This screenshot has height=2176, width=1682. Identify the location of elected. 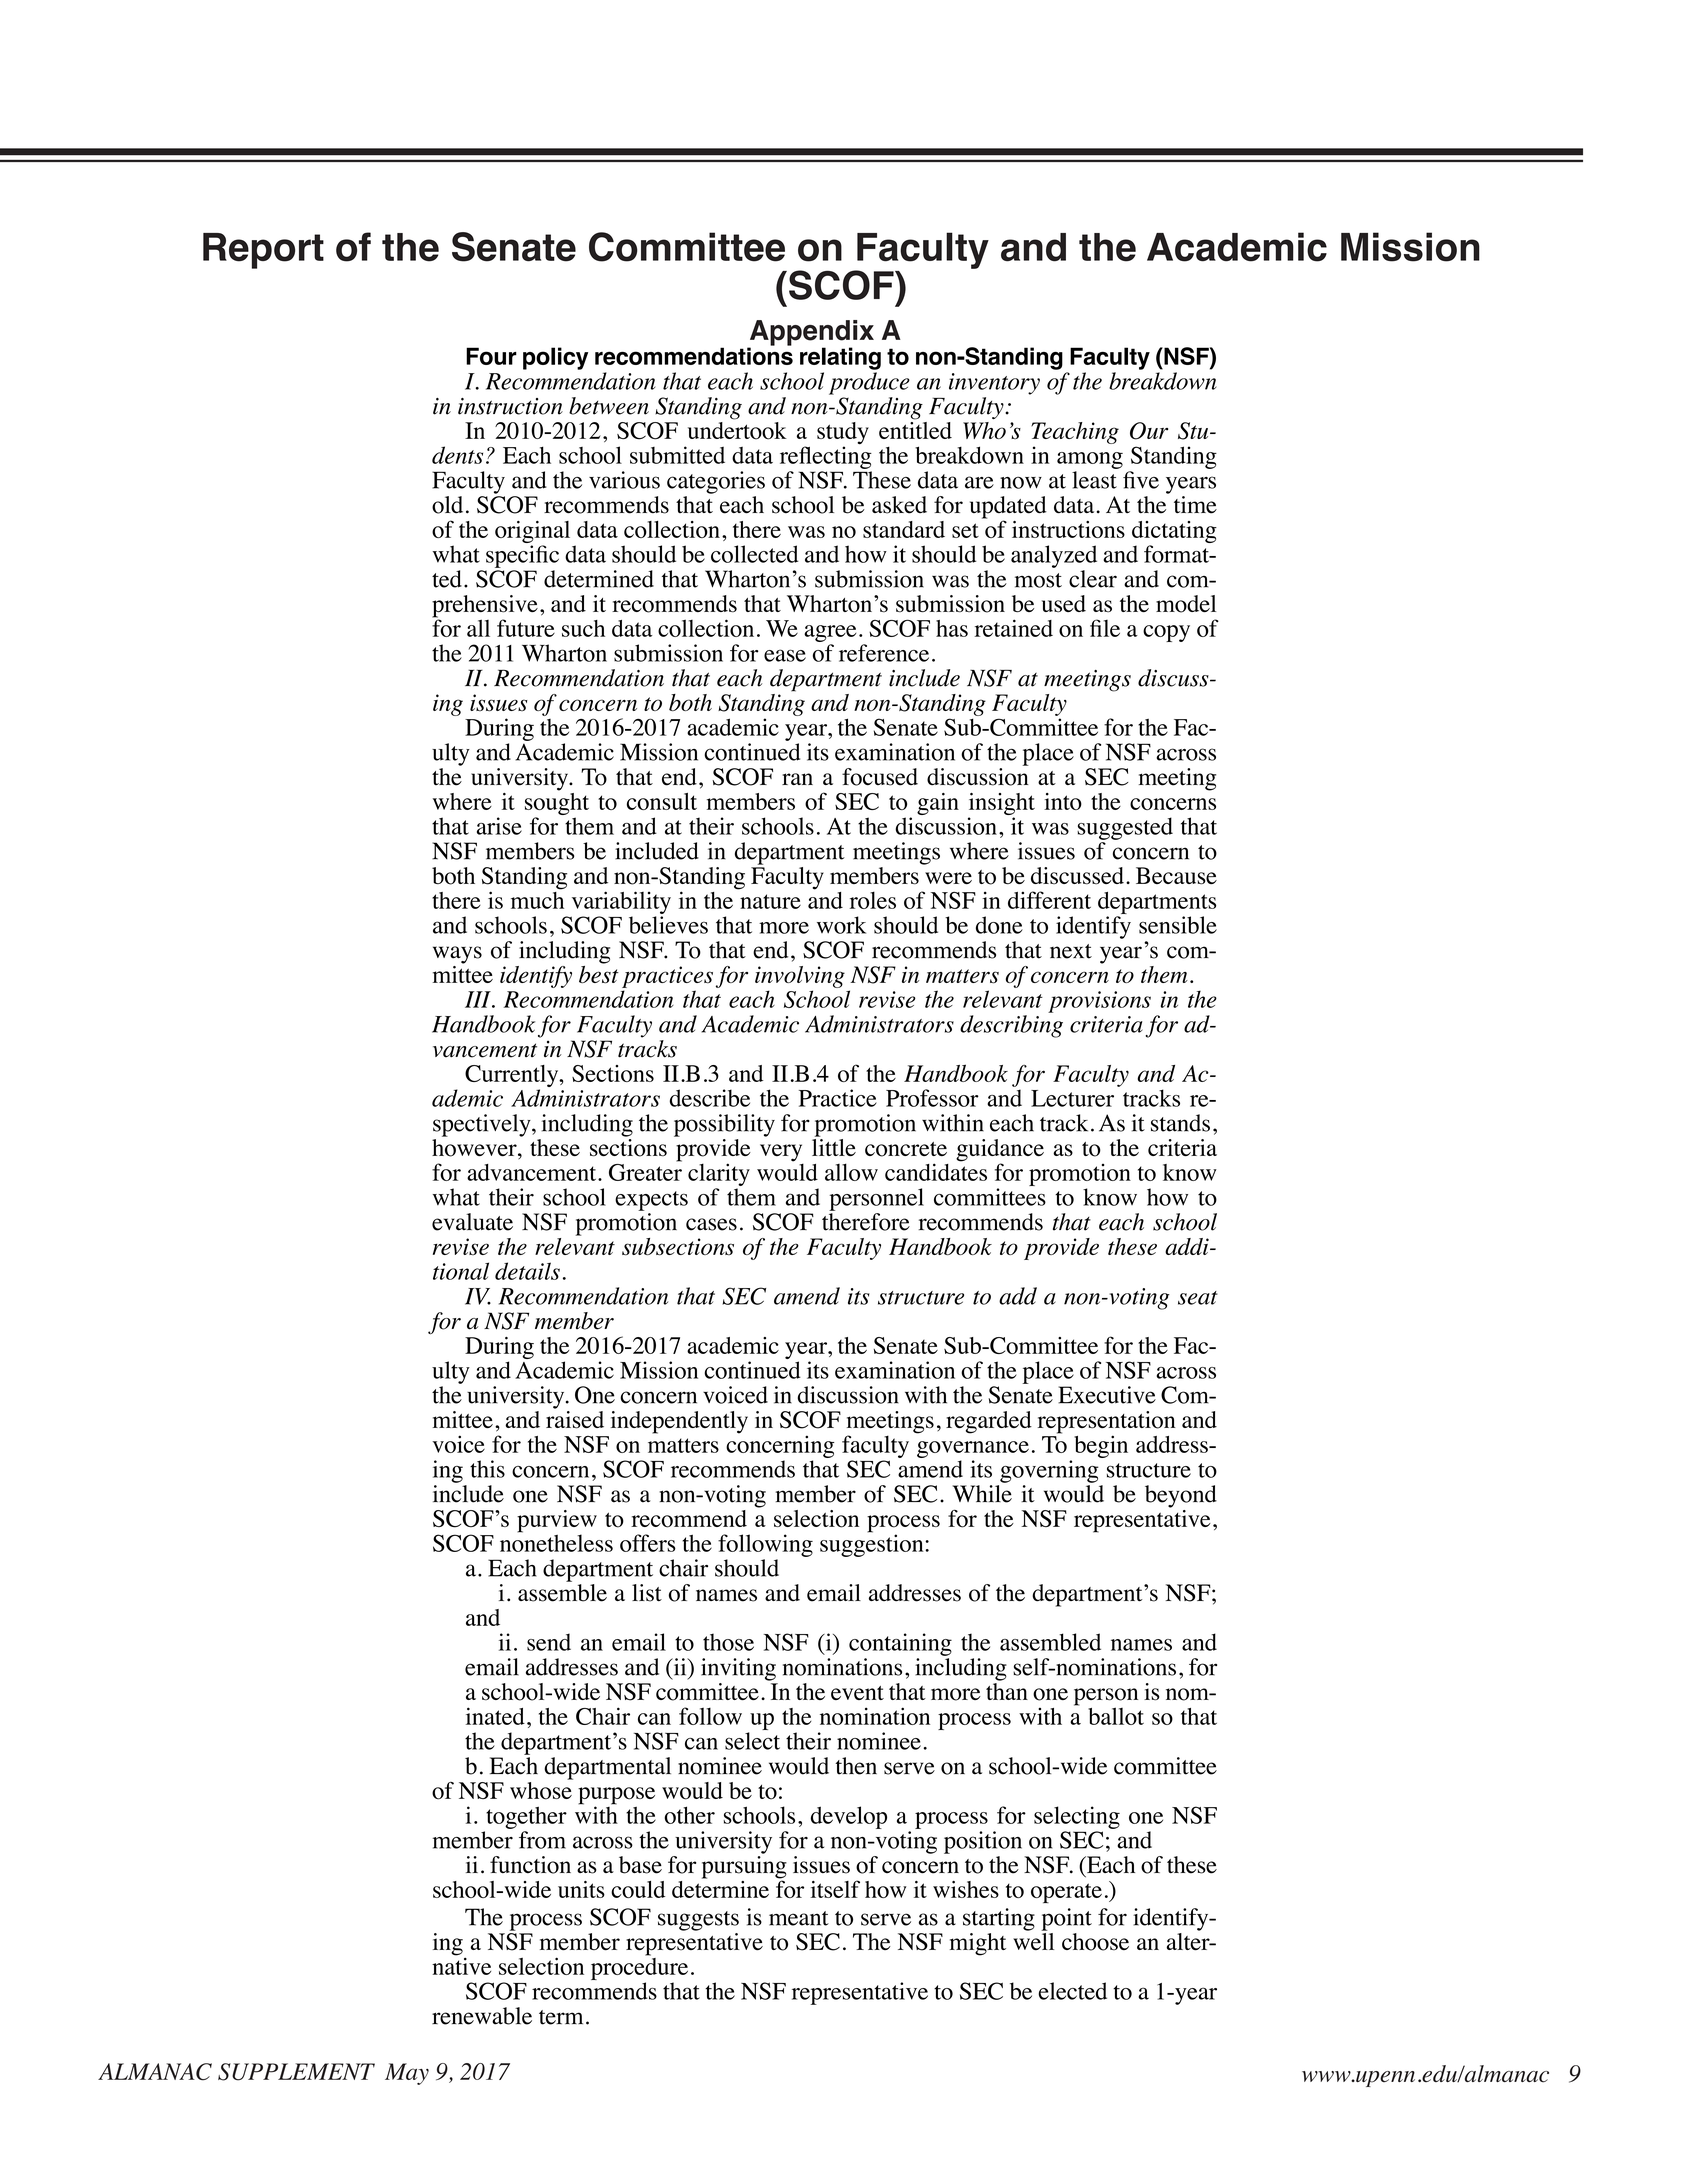
(1072, 1991).
